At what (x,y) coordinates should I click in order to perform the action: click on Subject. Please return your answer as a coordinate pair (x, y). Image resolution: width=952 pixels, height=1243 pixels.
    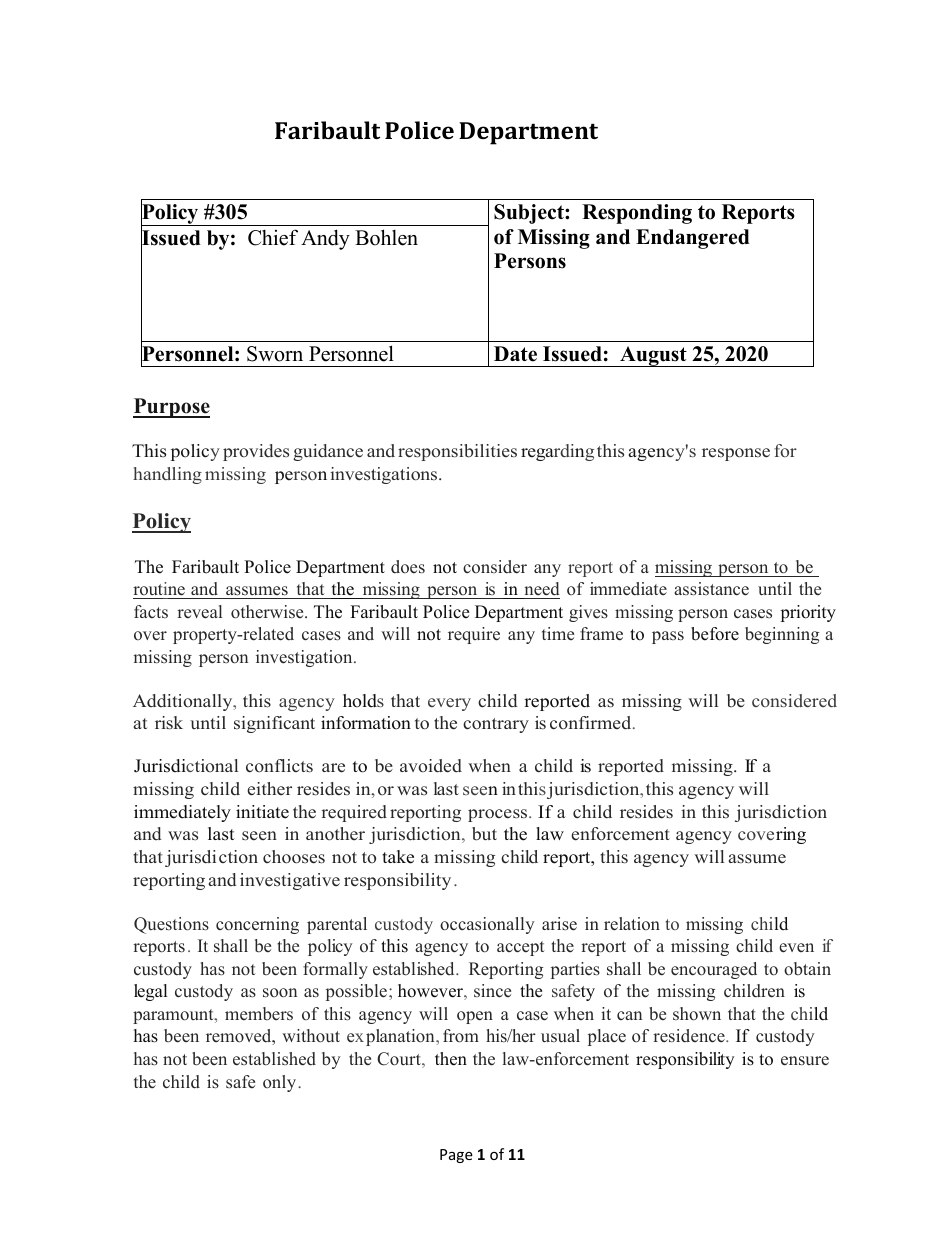
    Looking at the image, I should click on (530, 214).
